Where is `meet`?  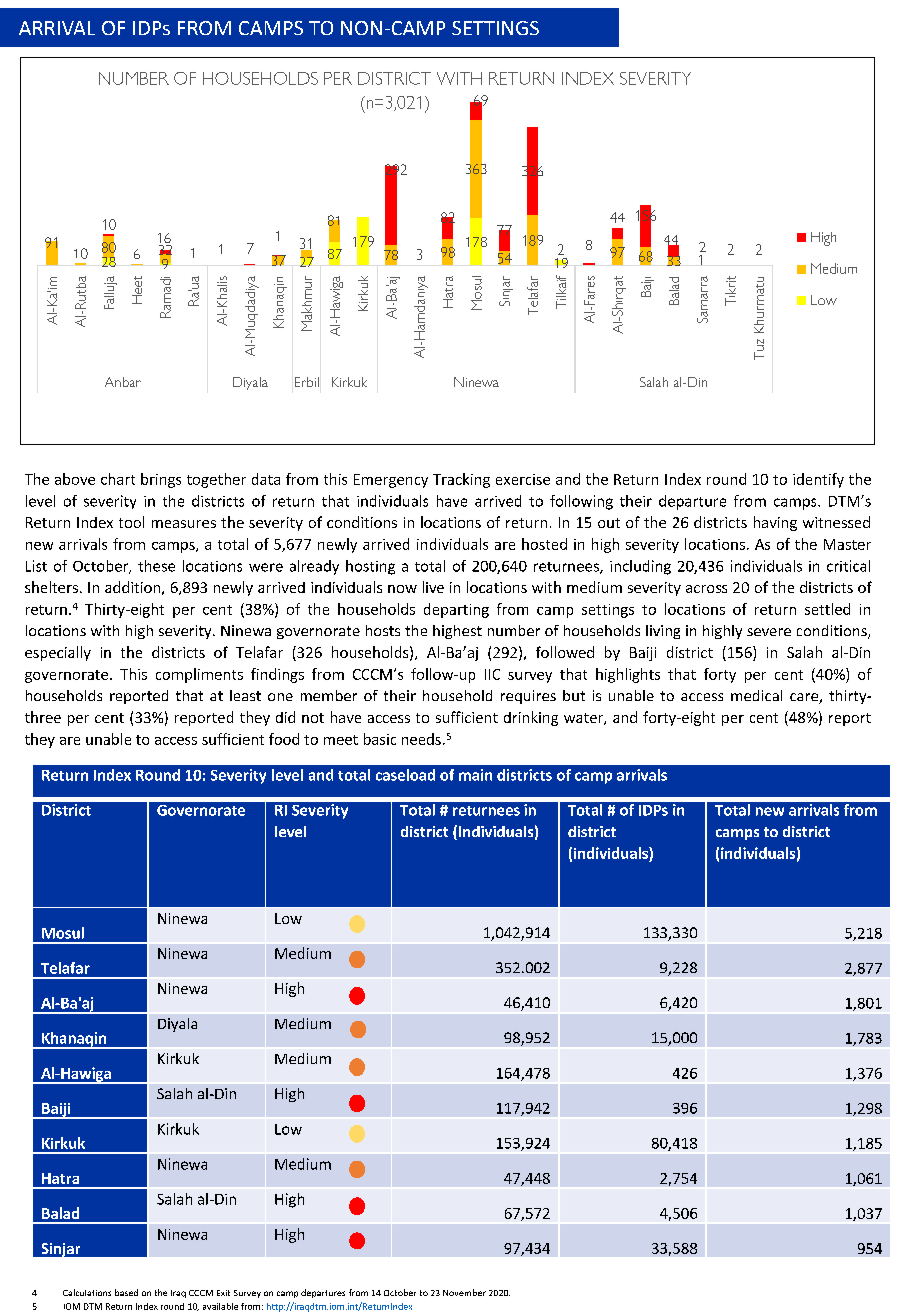
meet is located at coordinates (341, 740).
